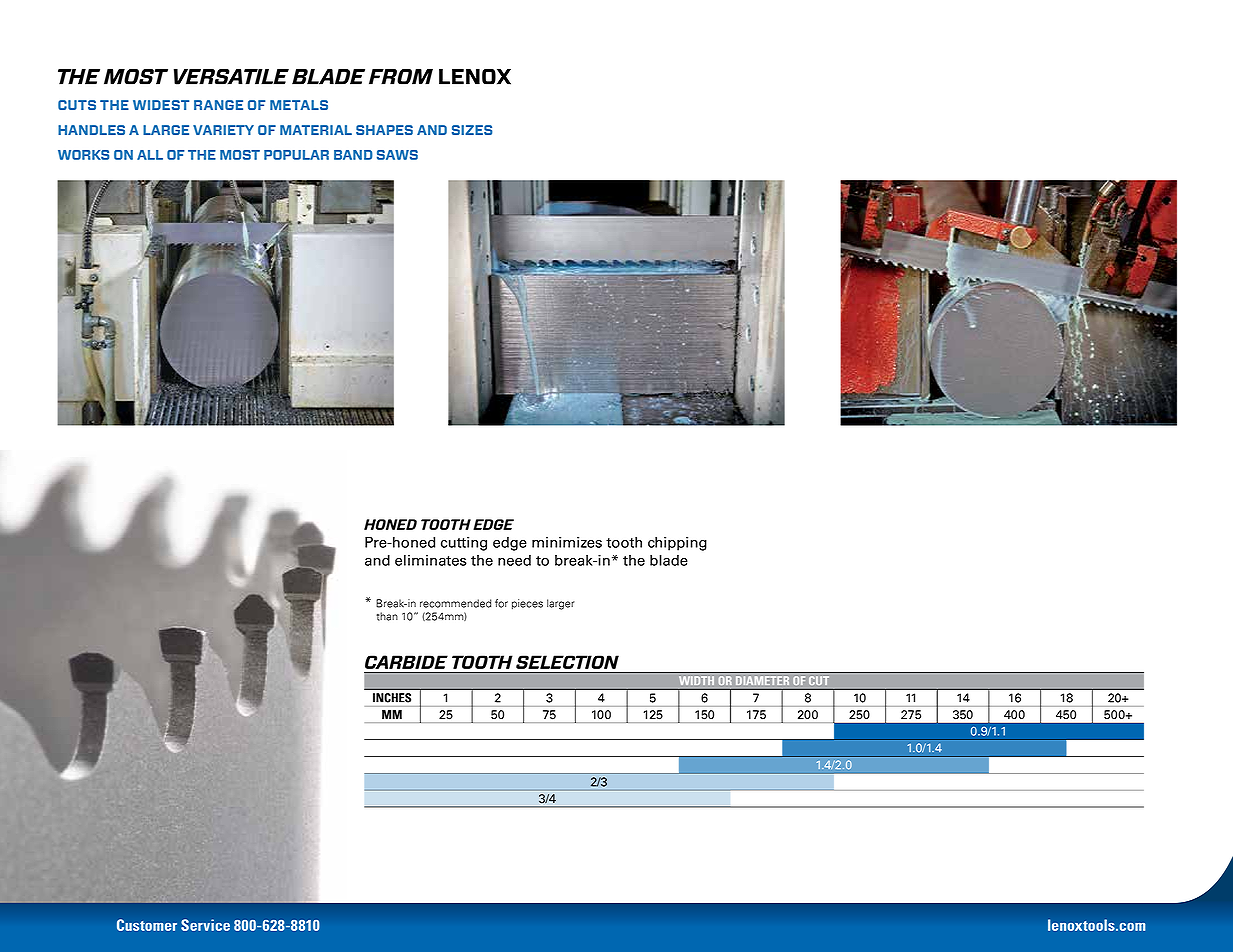 The height and width of the document is (952, 1233). Describe the element at coordinates (150, 155) in the document. I see `all` at that location.
